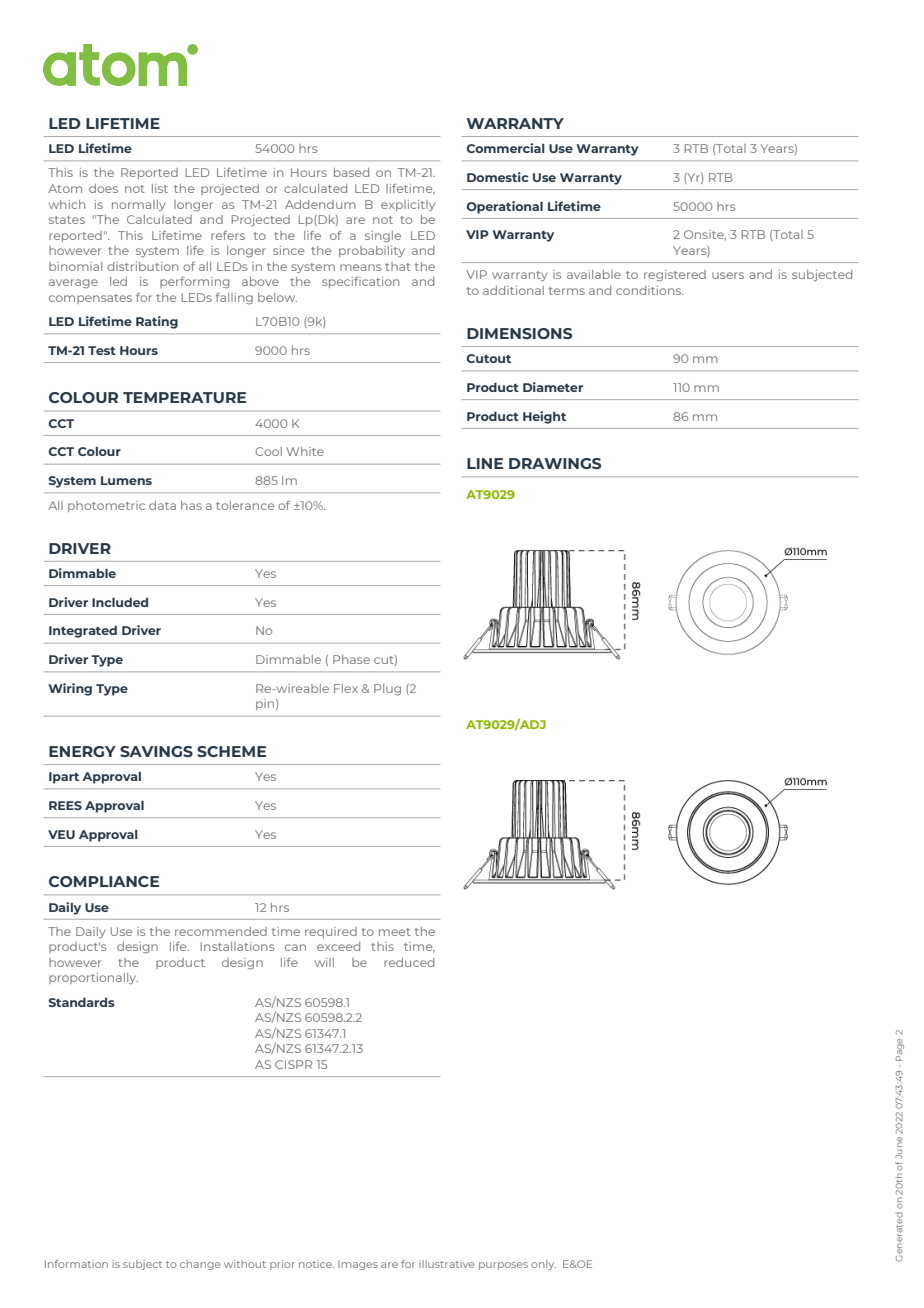 The width and height of the page is (924, 1308). What do you see at coordinates (351, 659) in the page?
I see `Phase` at bounding box center [351, 659].
